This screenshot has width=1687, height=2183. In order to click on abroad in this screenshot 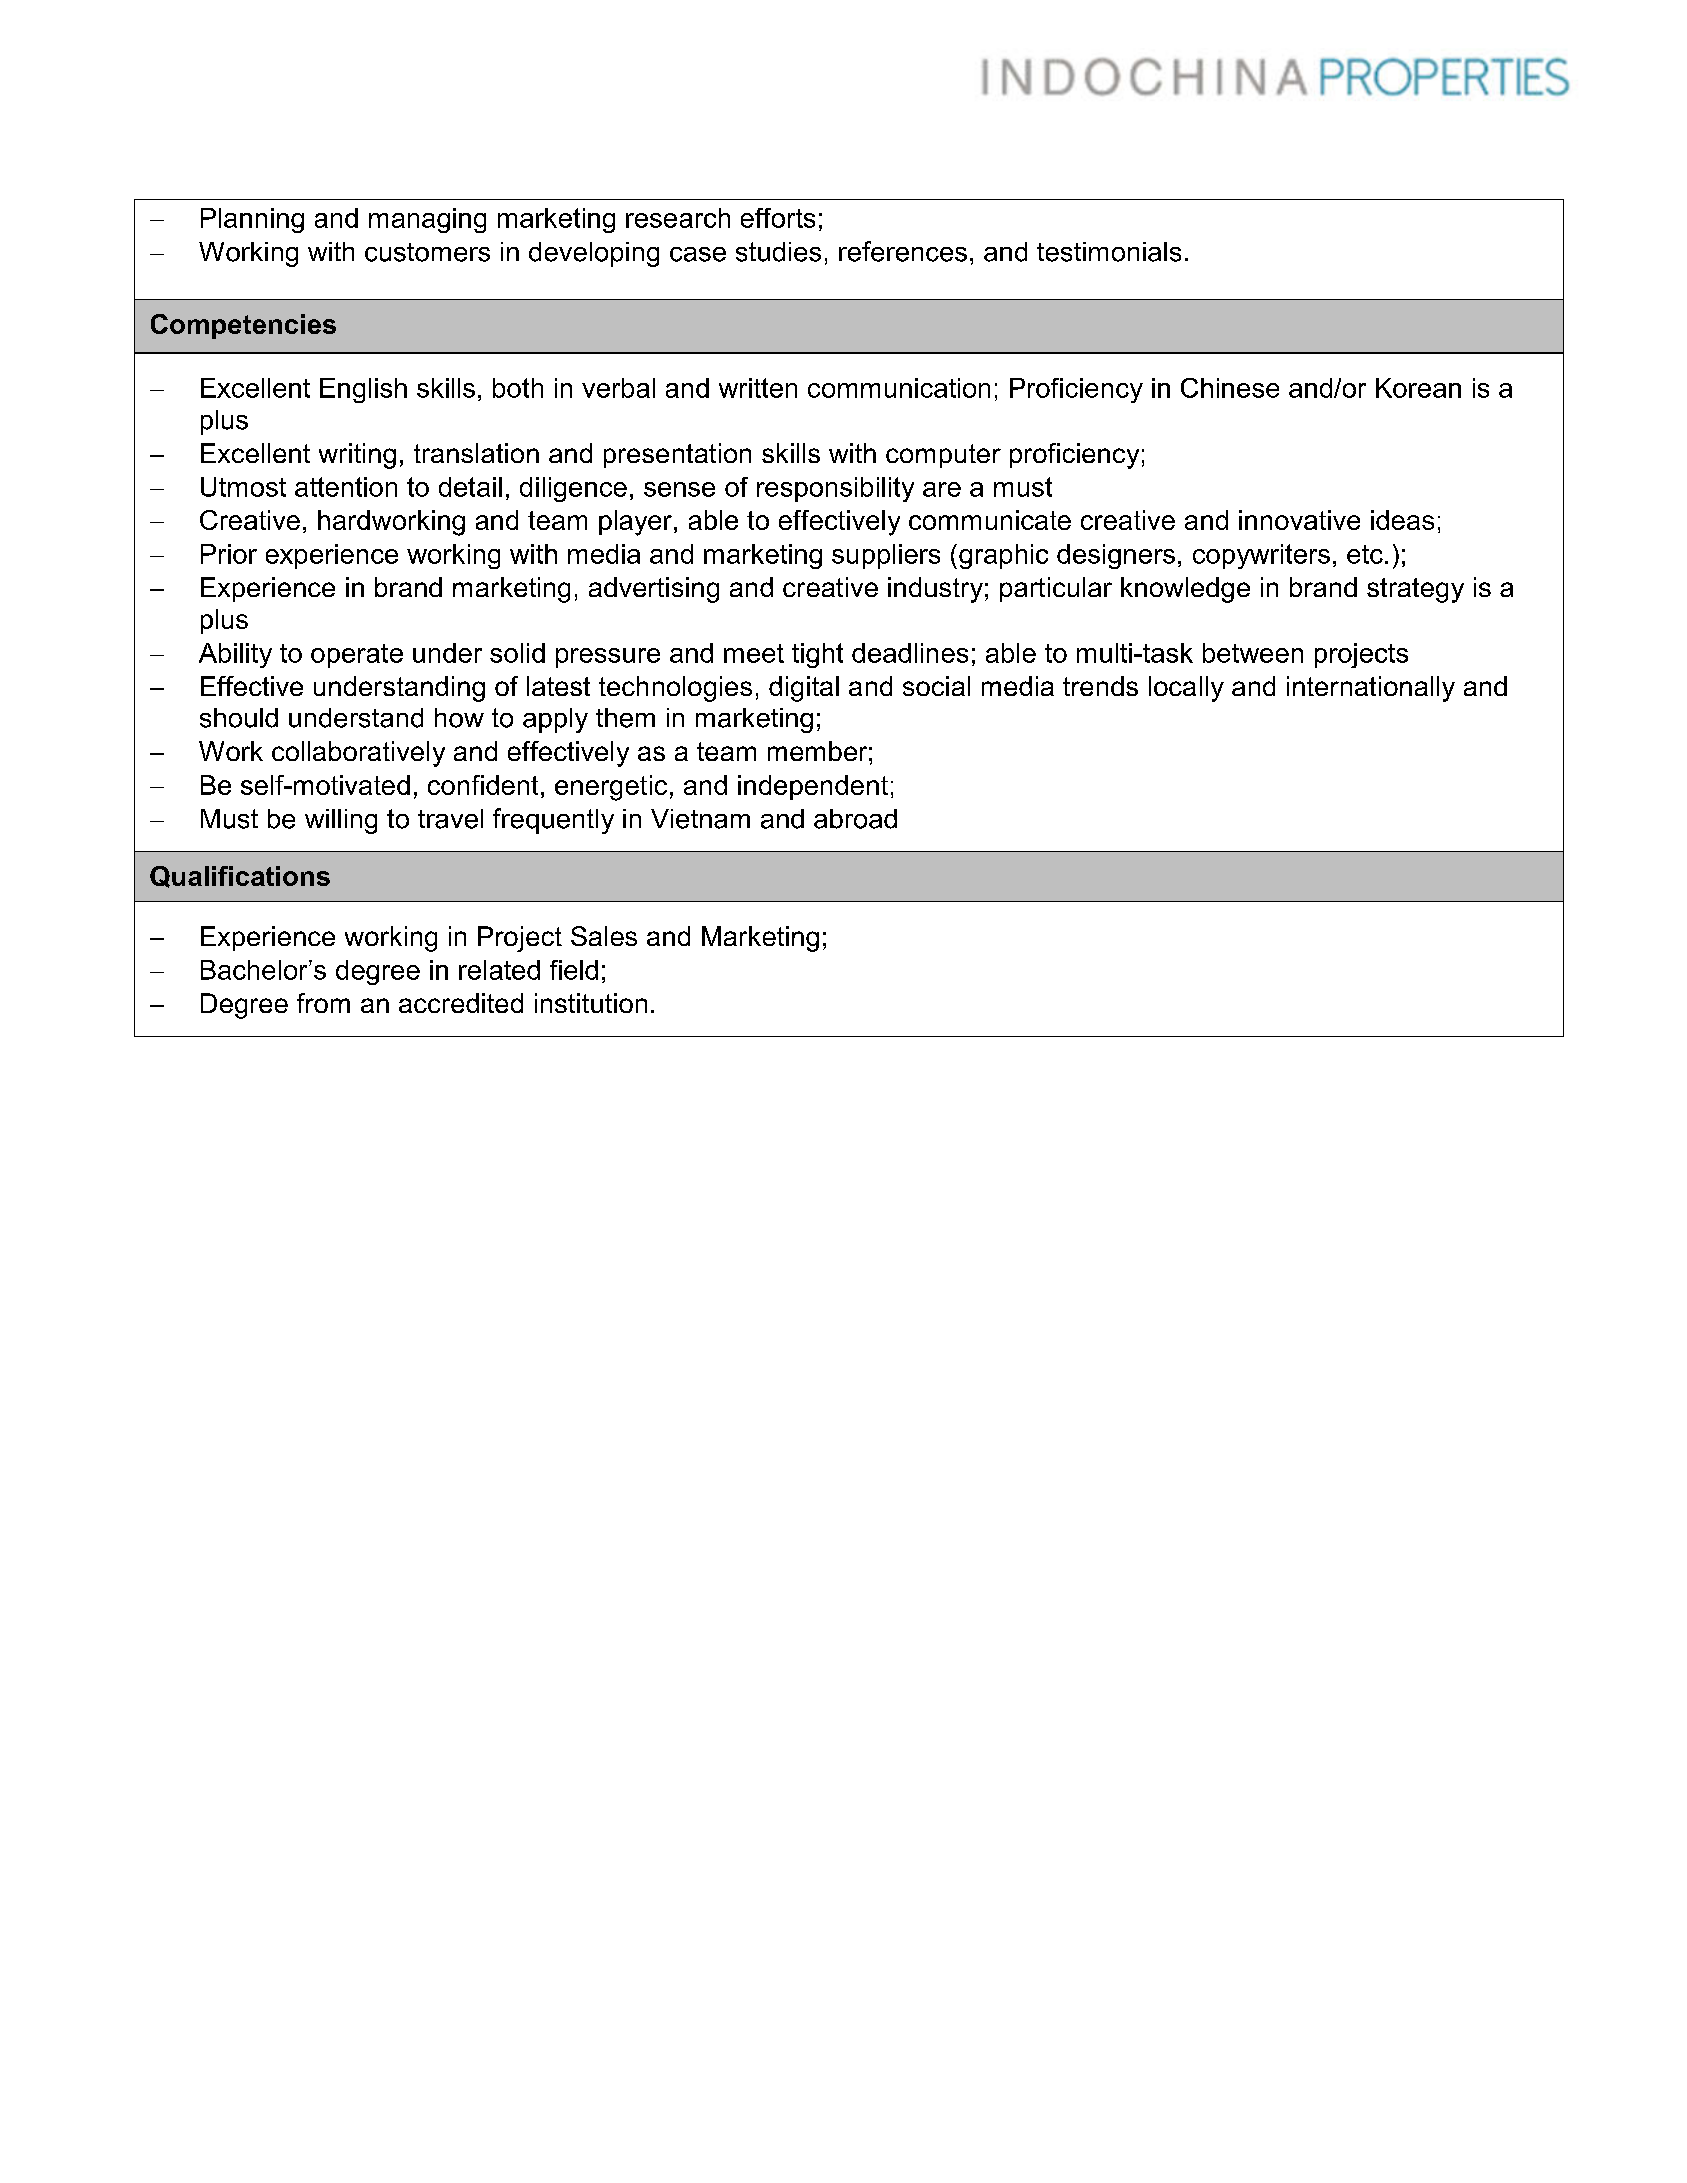, I will do `click(855, 819)`.
